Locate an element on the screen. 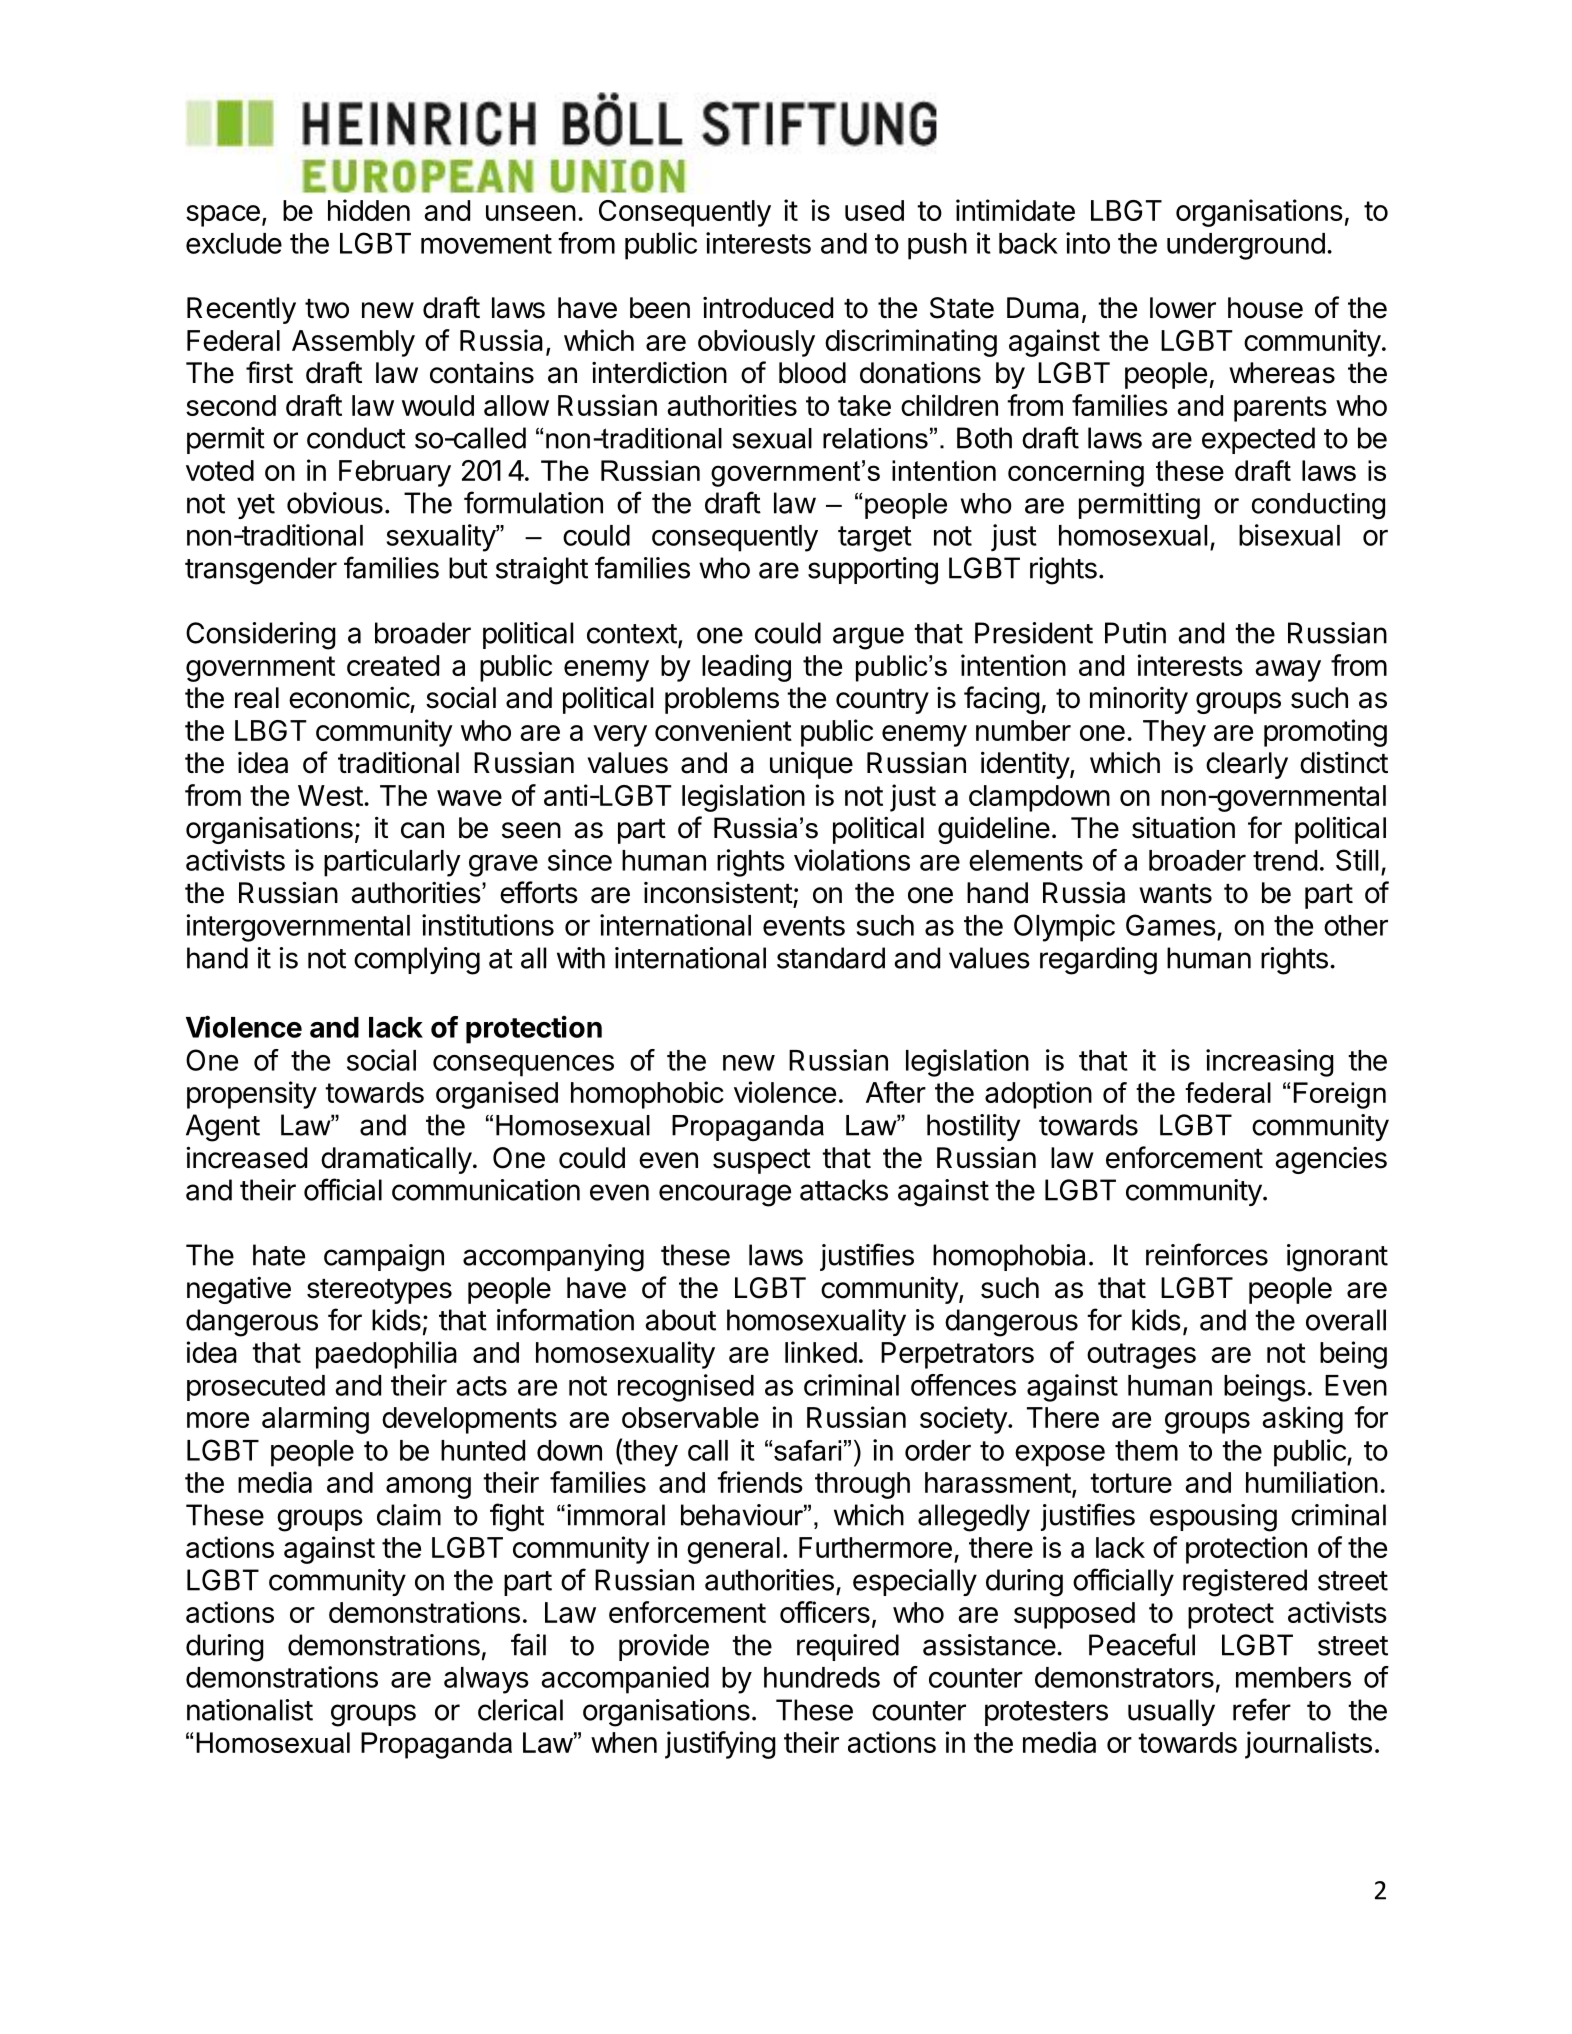 Image resolution: width=1572 pixels, height=2034 pixels. created is located at coordinates (393, 665).
